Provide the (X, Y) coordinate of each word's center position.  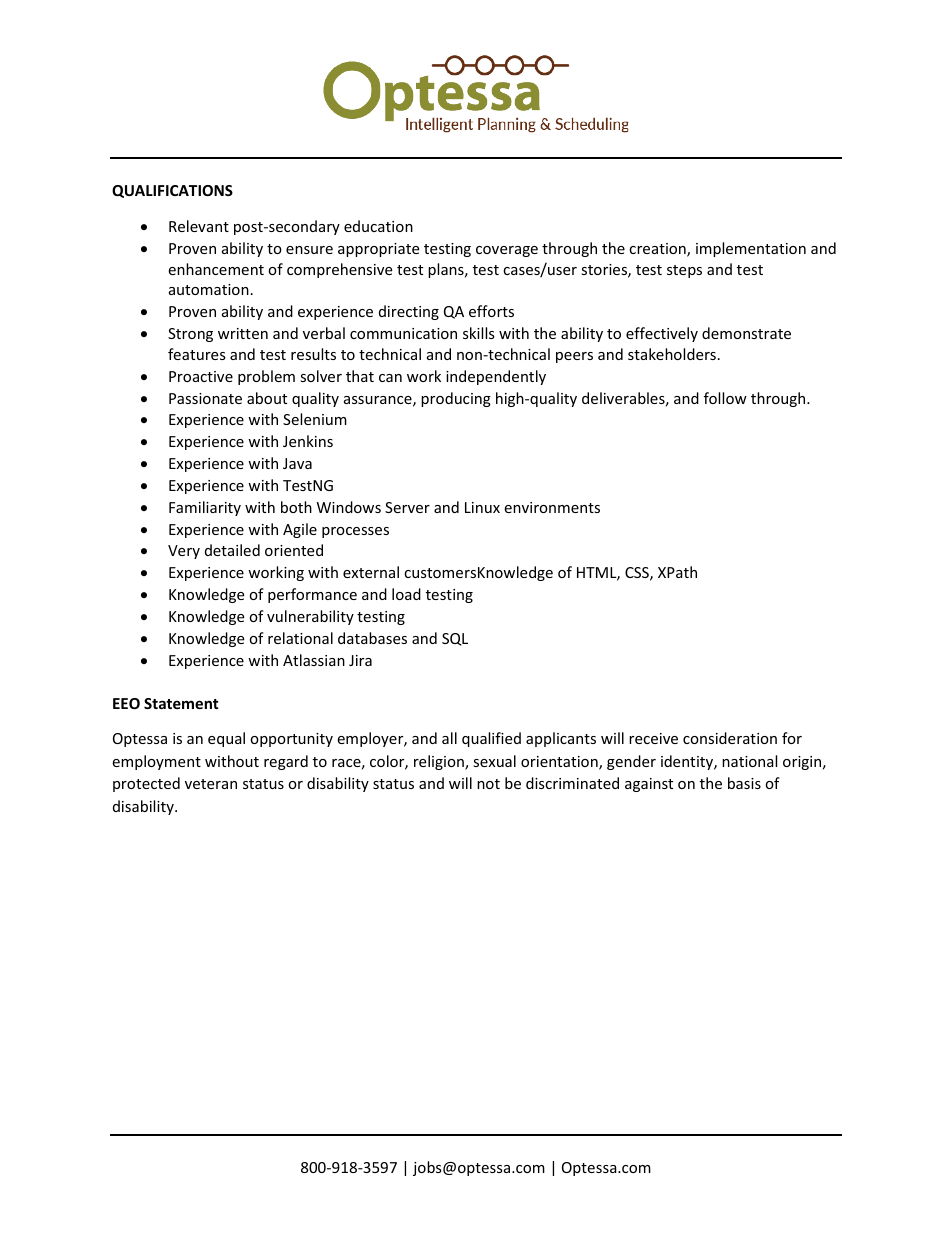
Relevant (199, 226)
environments (552, 507)
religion (440, 762)
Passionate (205, 398)
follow (725, 398)
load (406, 594)
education (378, 226)
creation (658, 250)
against (649, 785)
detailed (232, 550)
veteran (211, 784)
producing (456, 399)
